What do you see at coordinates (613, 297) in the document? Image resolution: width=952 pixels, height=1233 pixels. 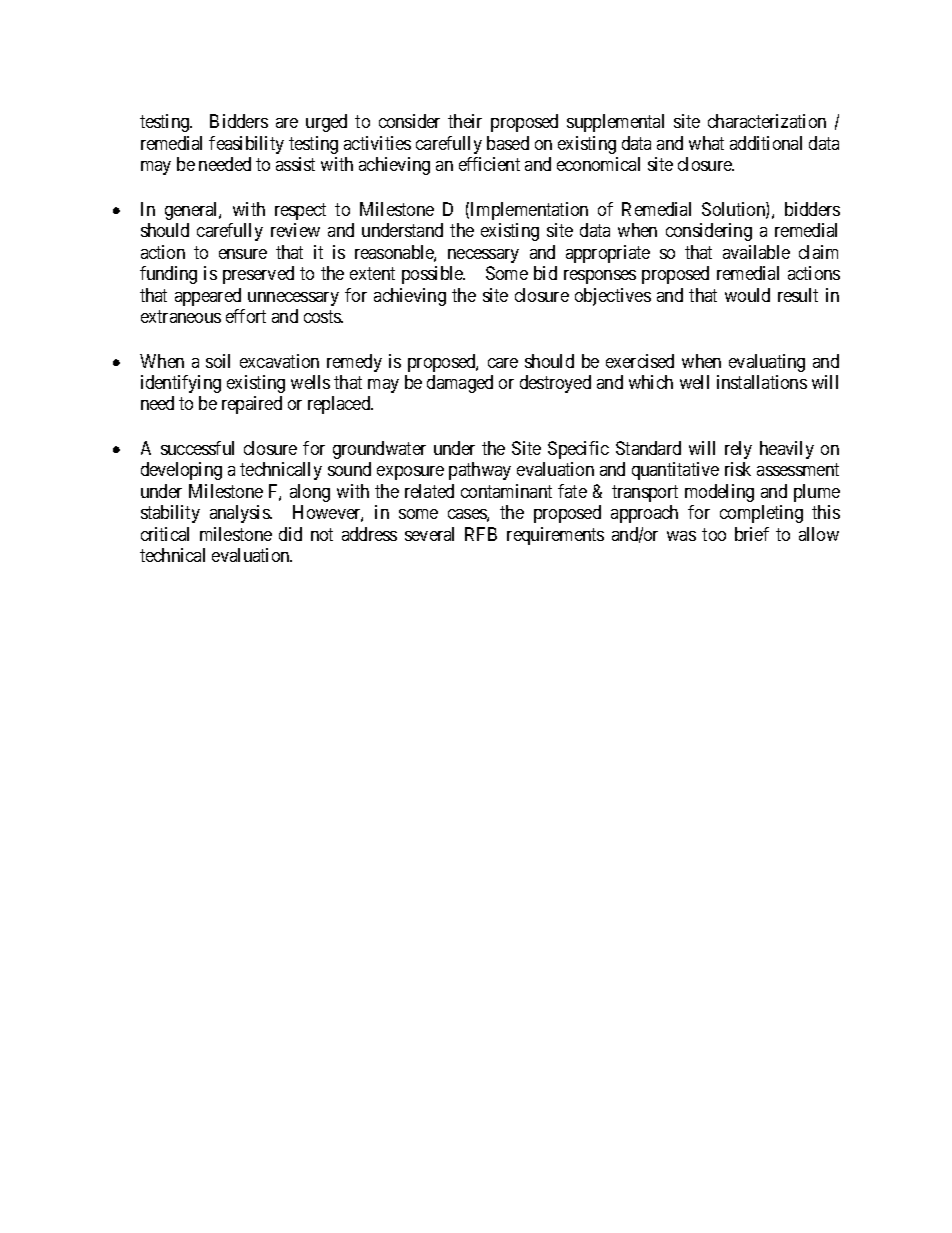 I see `objectives` at bounding box center [613, 297].
